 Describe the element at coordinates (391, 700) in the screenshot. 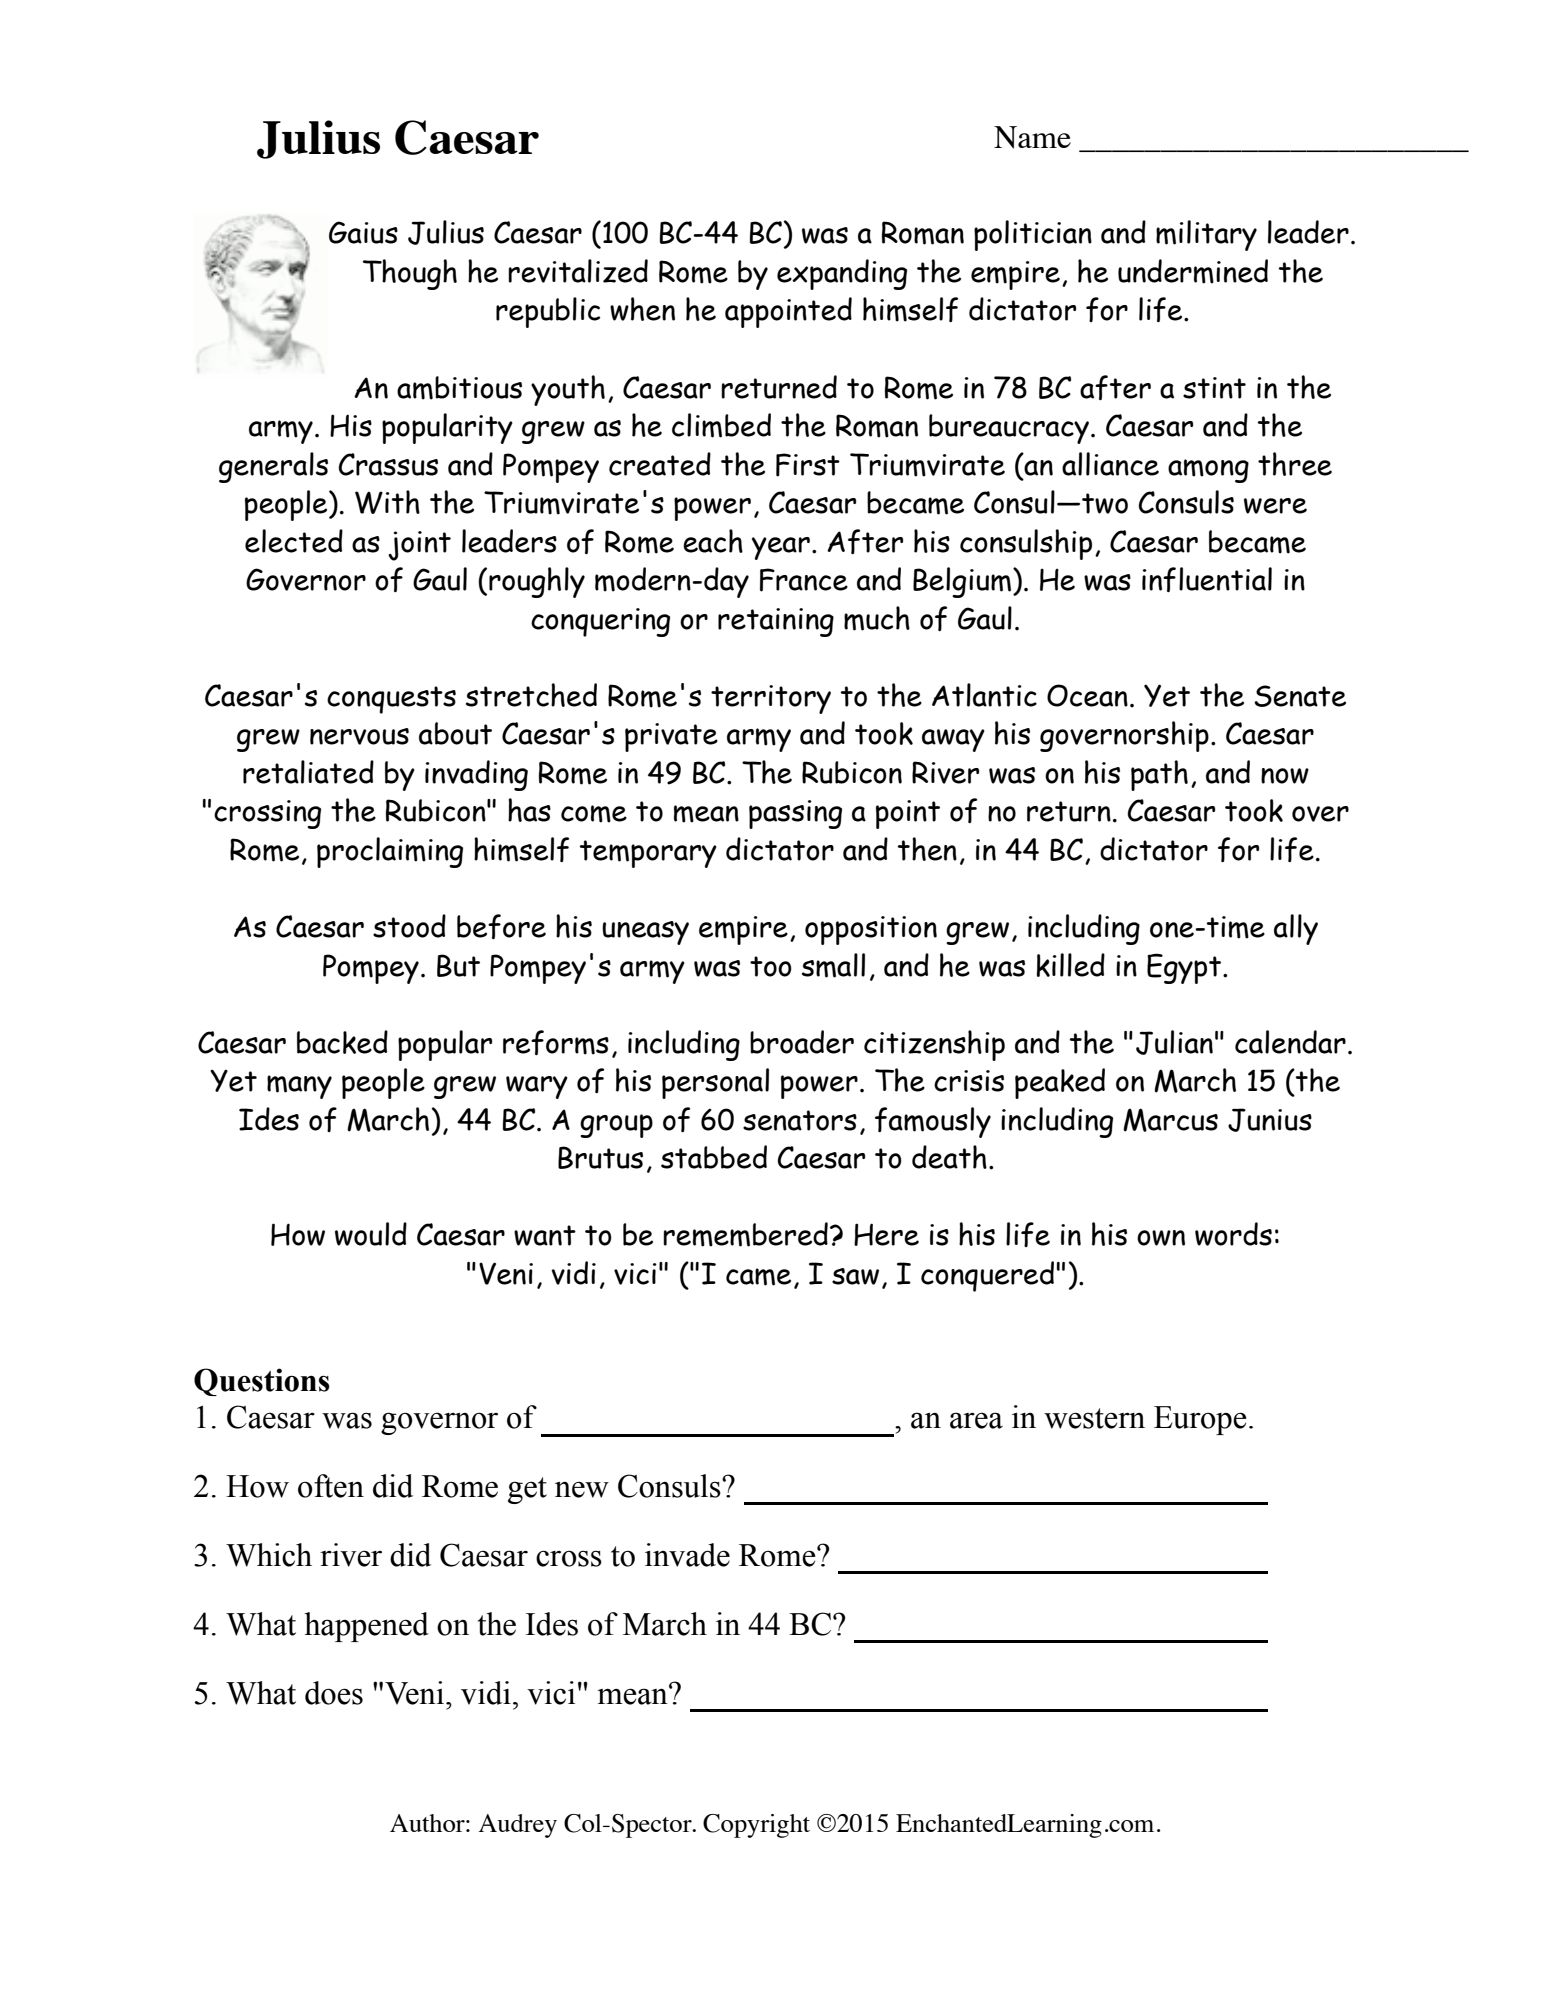

I see `conquests` at that location.
